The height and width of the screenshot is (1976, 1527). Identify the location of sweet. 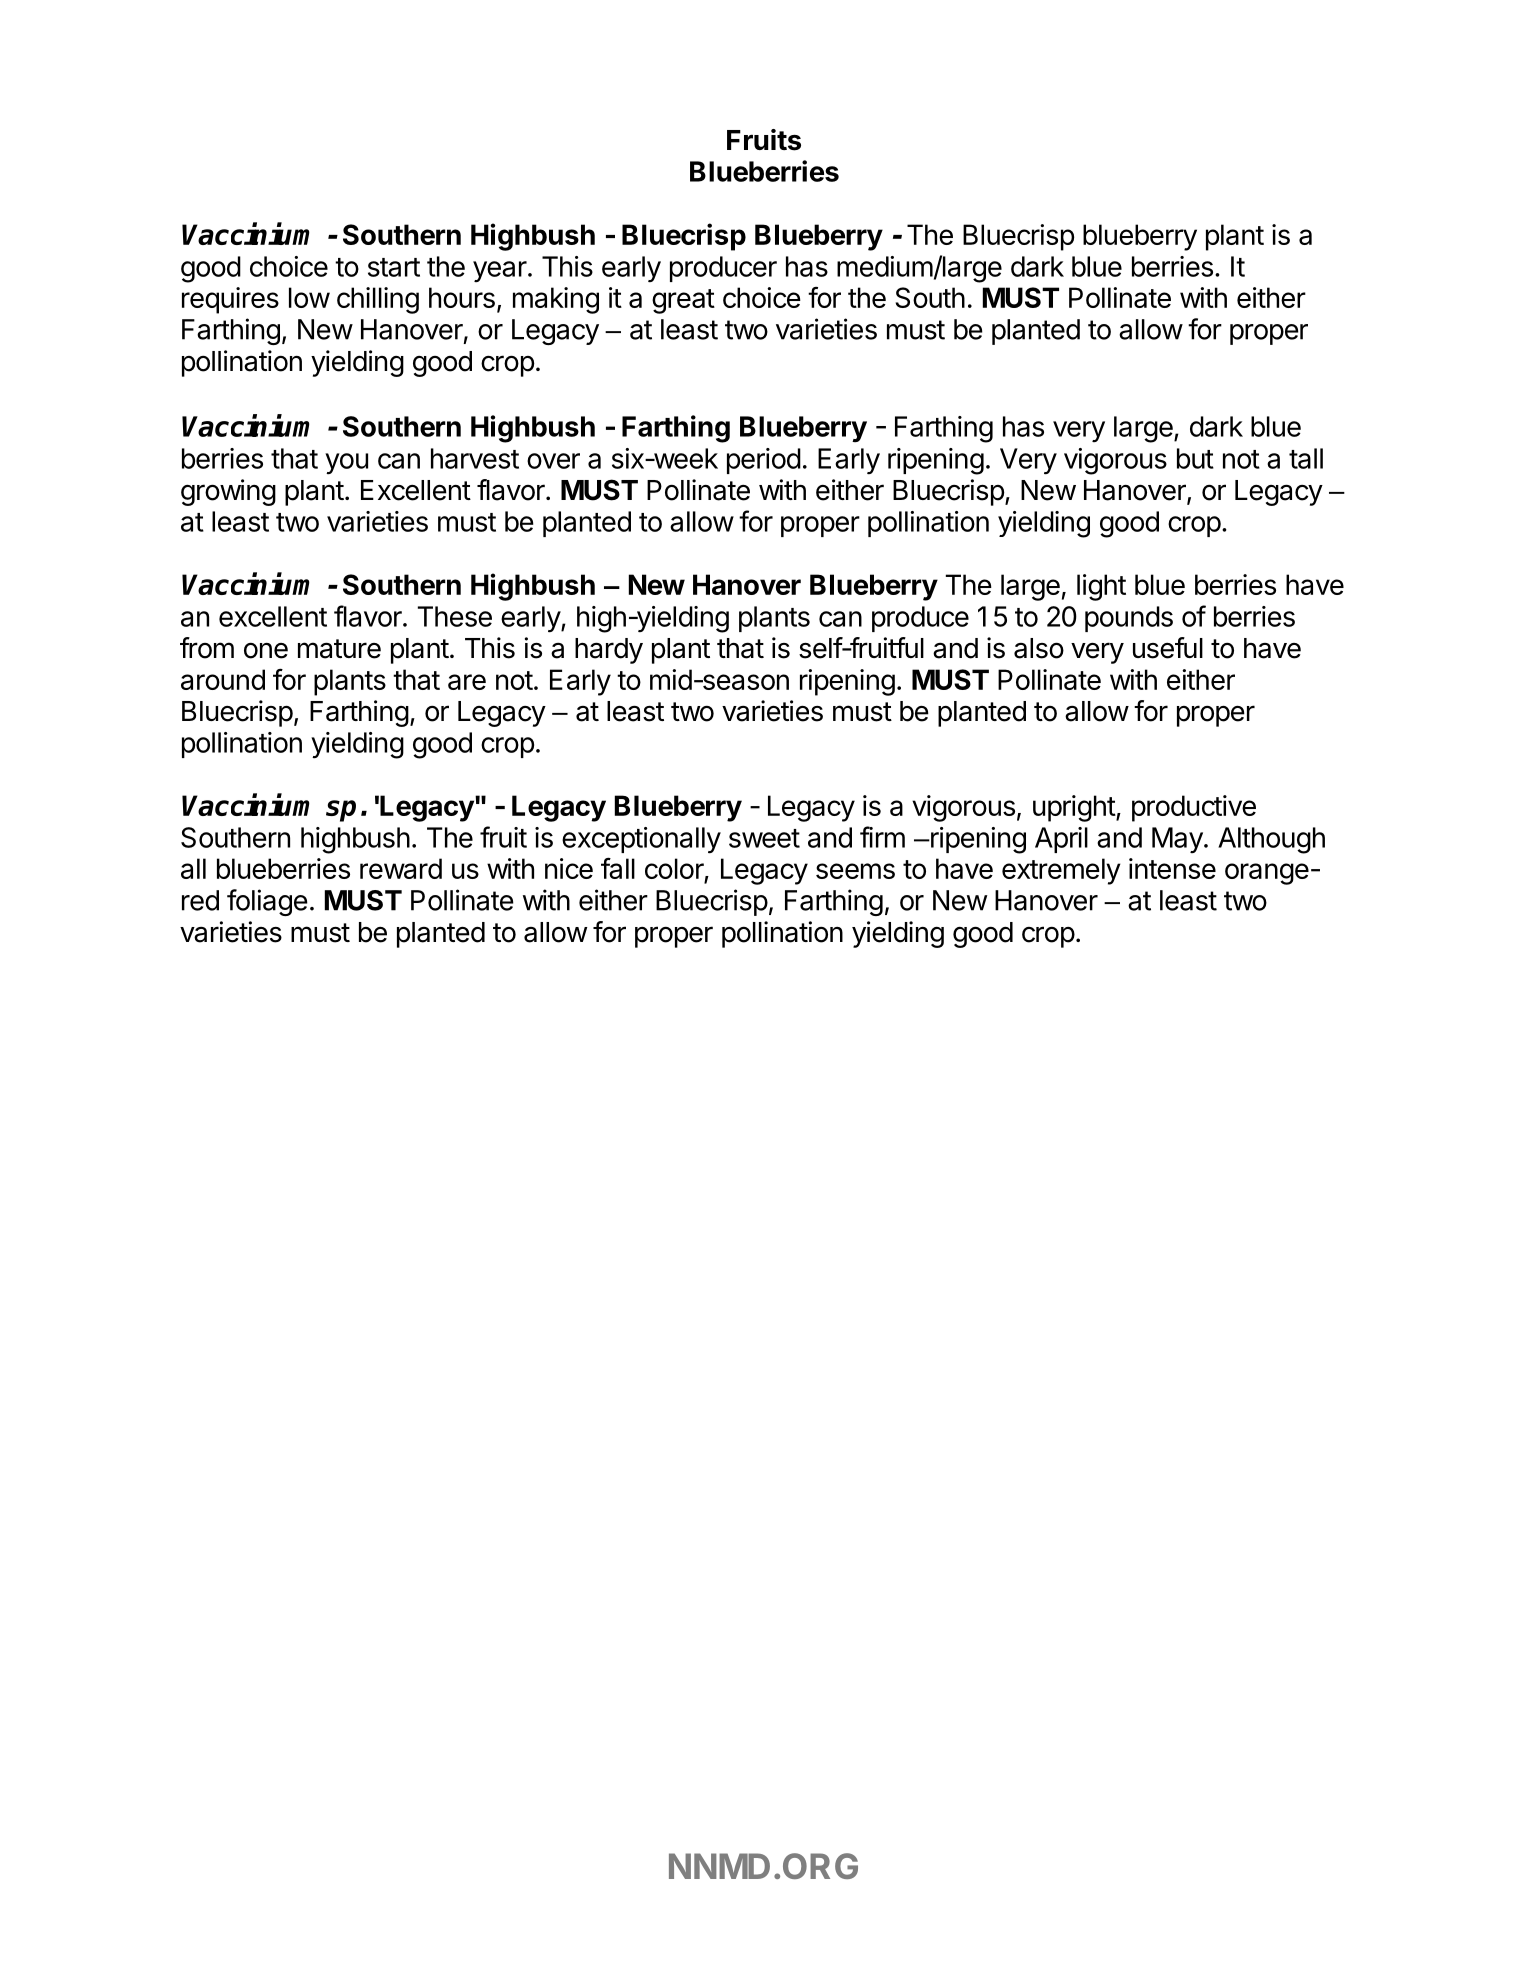
(764, 838).
